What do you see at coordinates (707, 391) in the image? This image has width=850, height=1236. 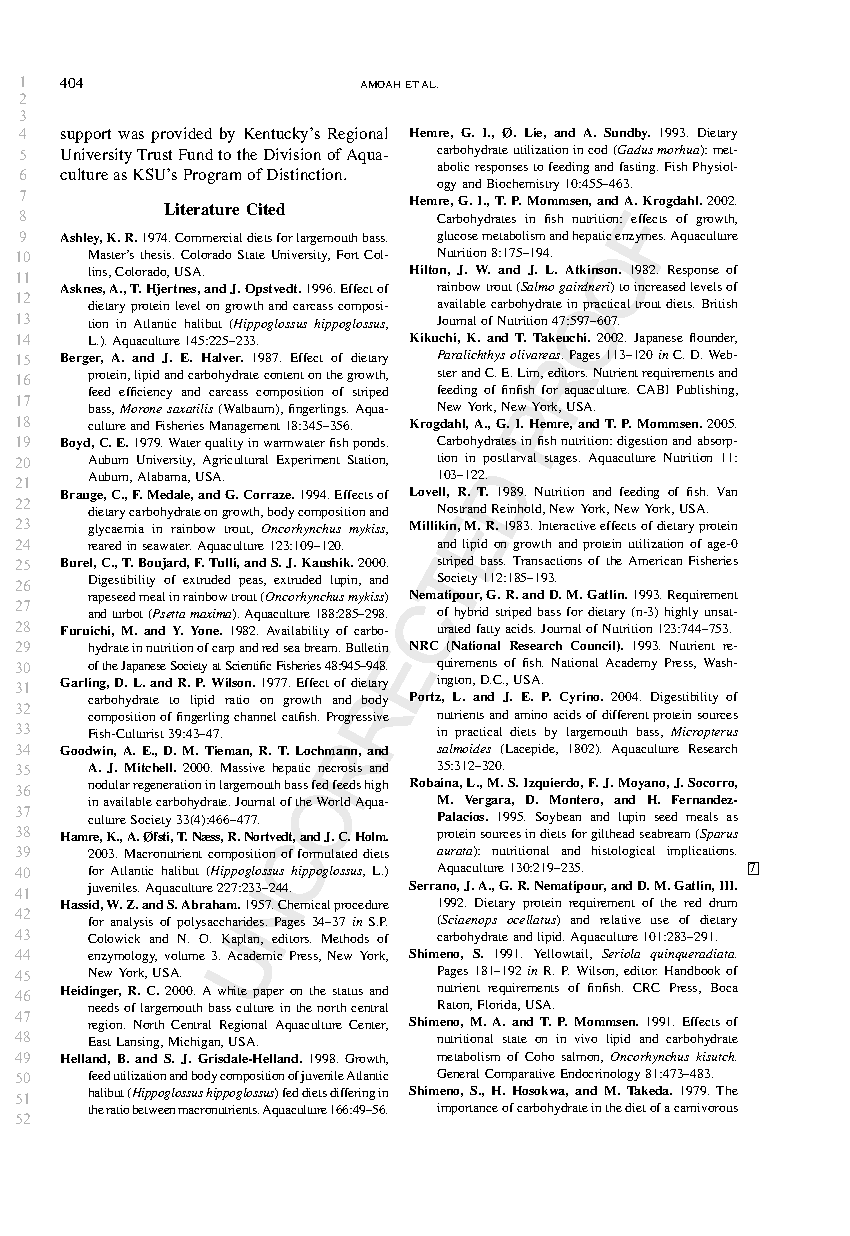 I see `Publishing` at bounding box center [707, 391].
